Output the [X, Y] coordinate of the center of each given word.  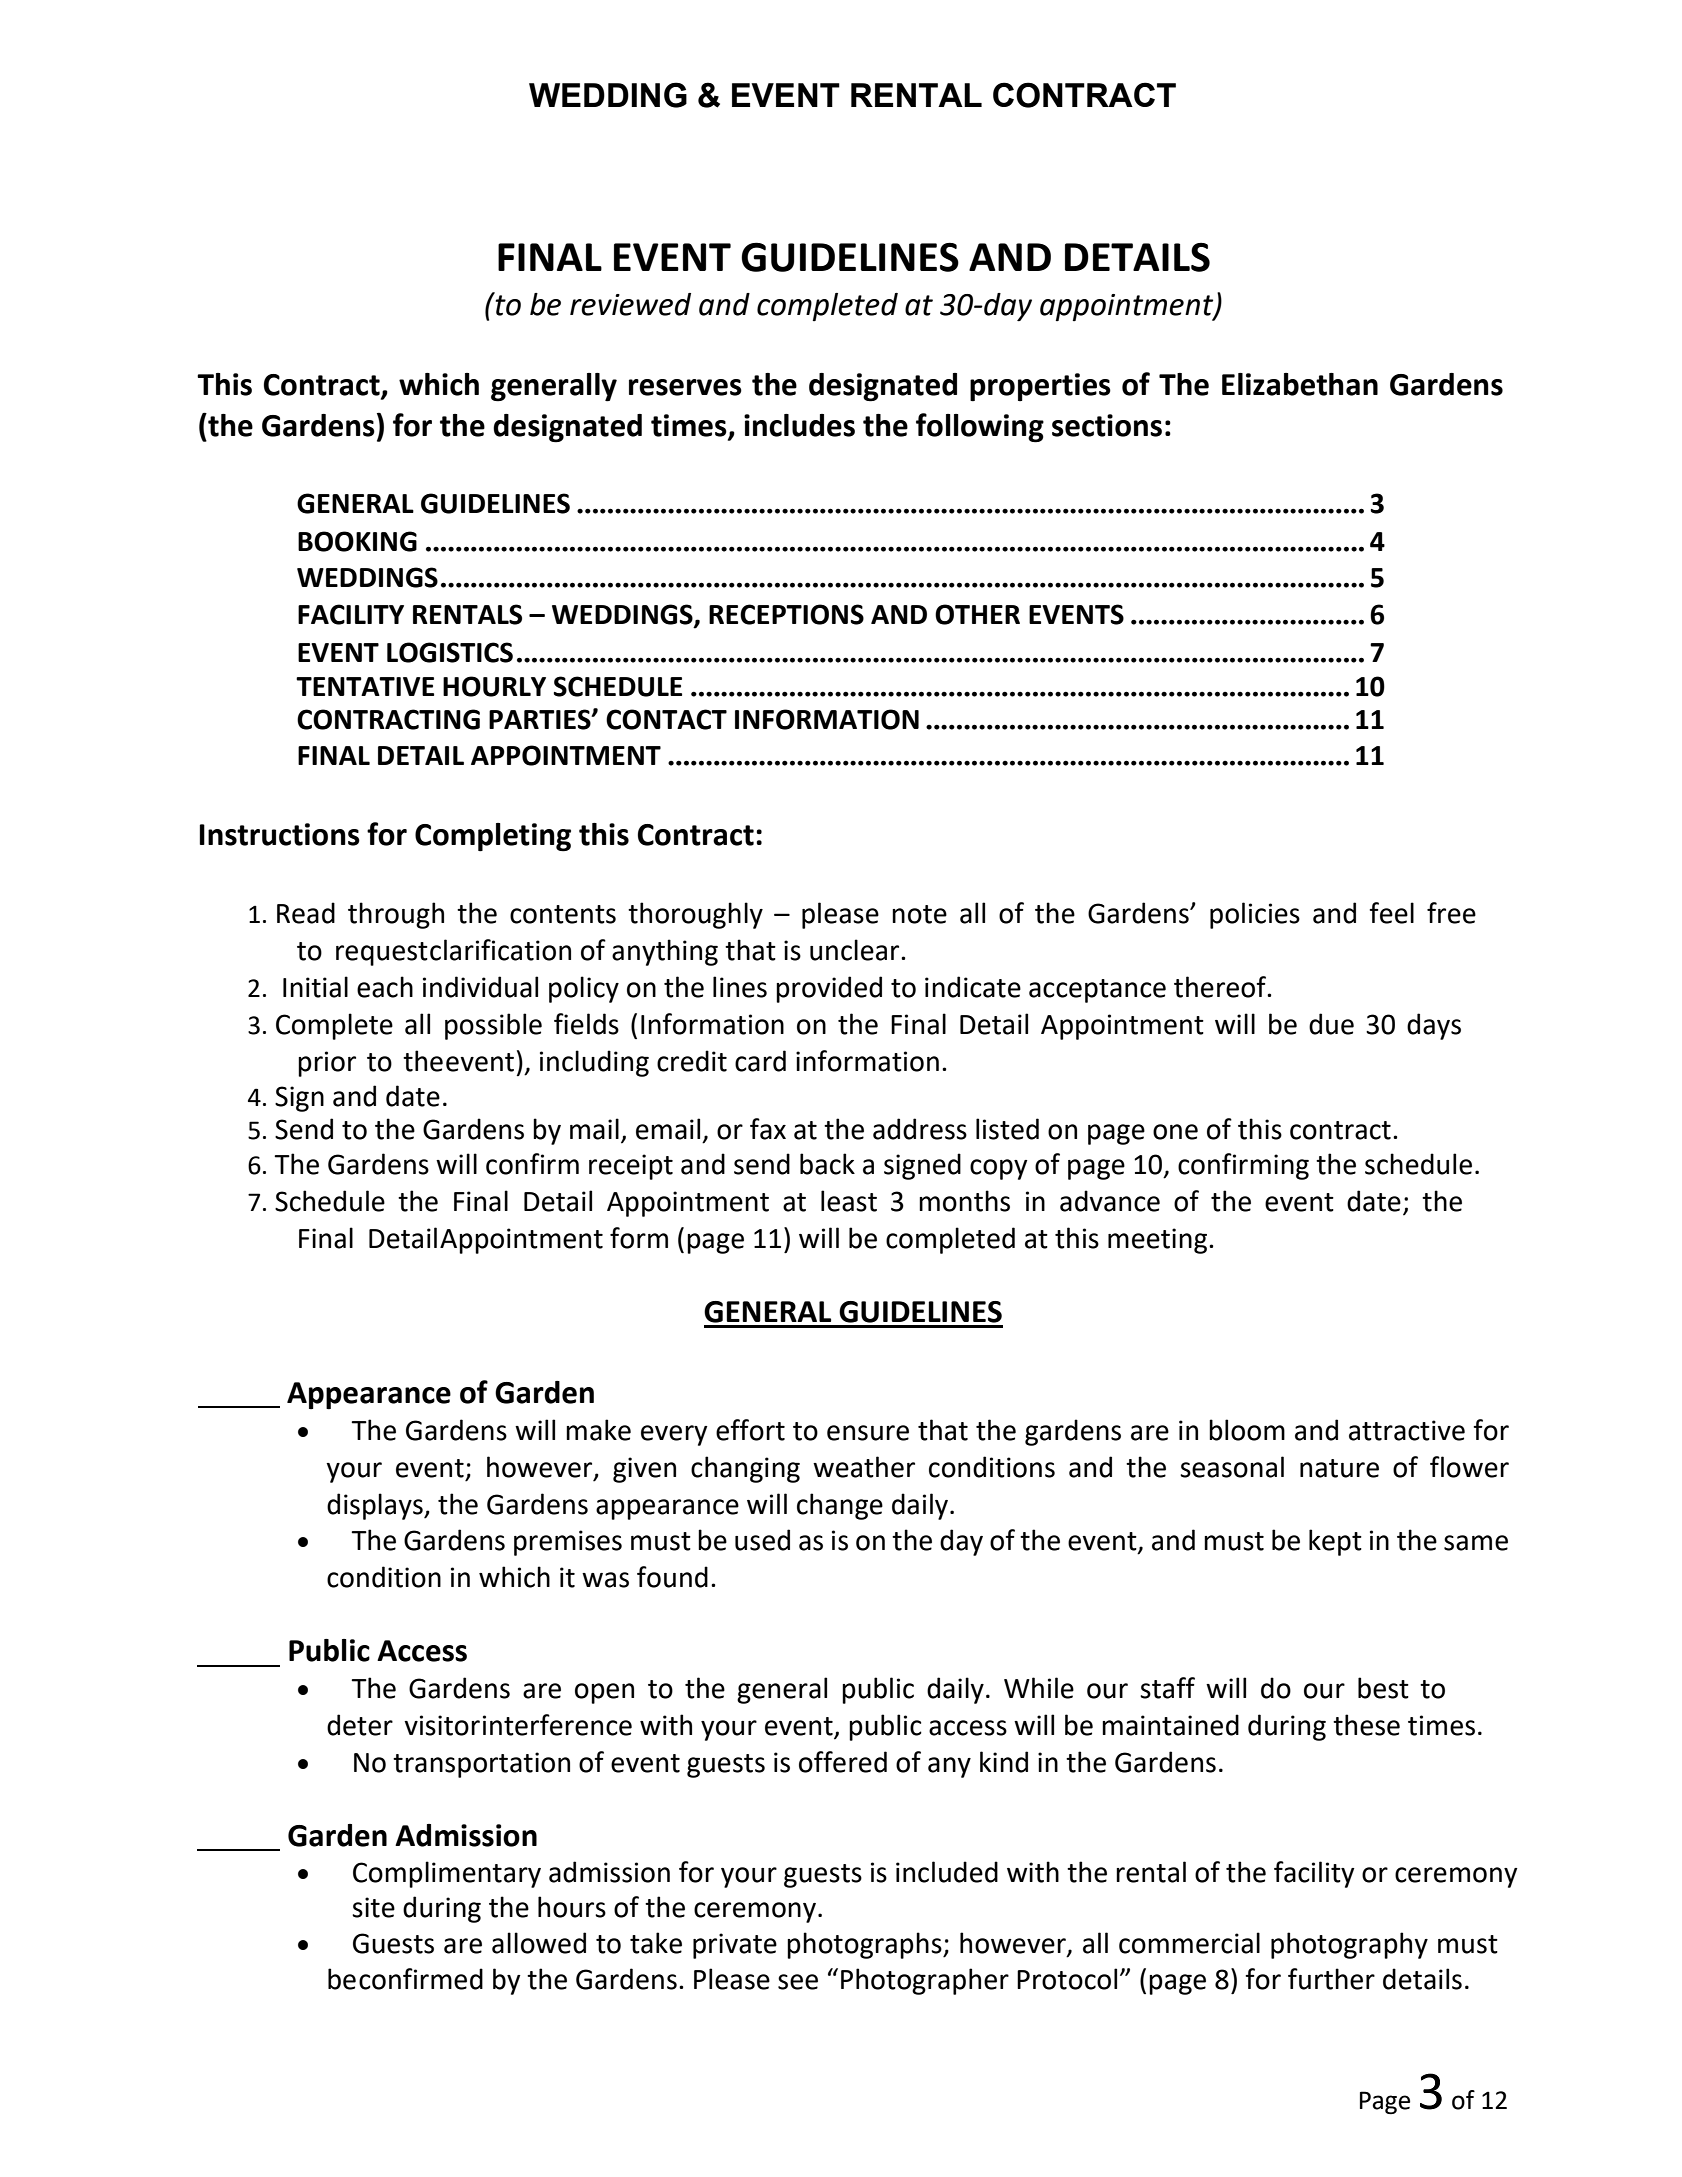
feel [1391, 913]
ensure [868, 1433]
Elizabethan [1300, 384]
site [373, 1907]
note [919, 914]
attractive [1407, 1430]
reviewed [630, 304]
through [396, 915]
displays [376, 1506]
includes [799, 425]
